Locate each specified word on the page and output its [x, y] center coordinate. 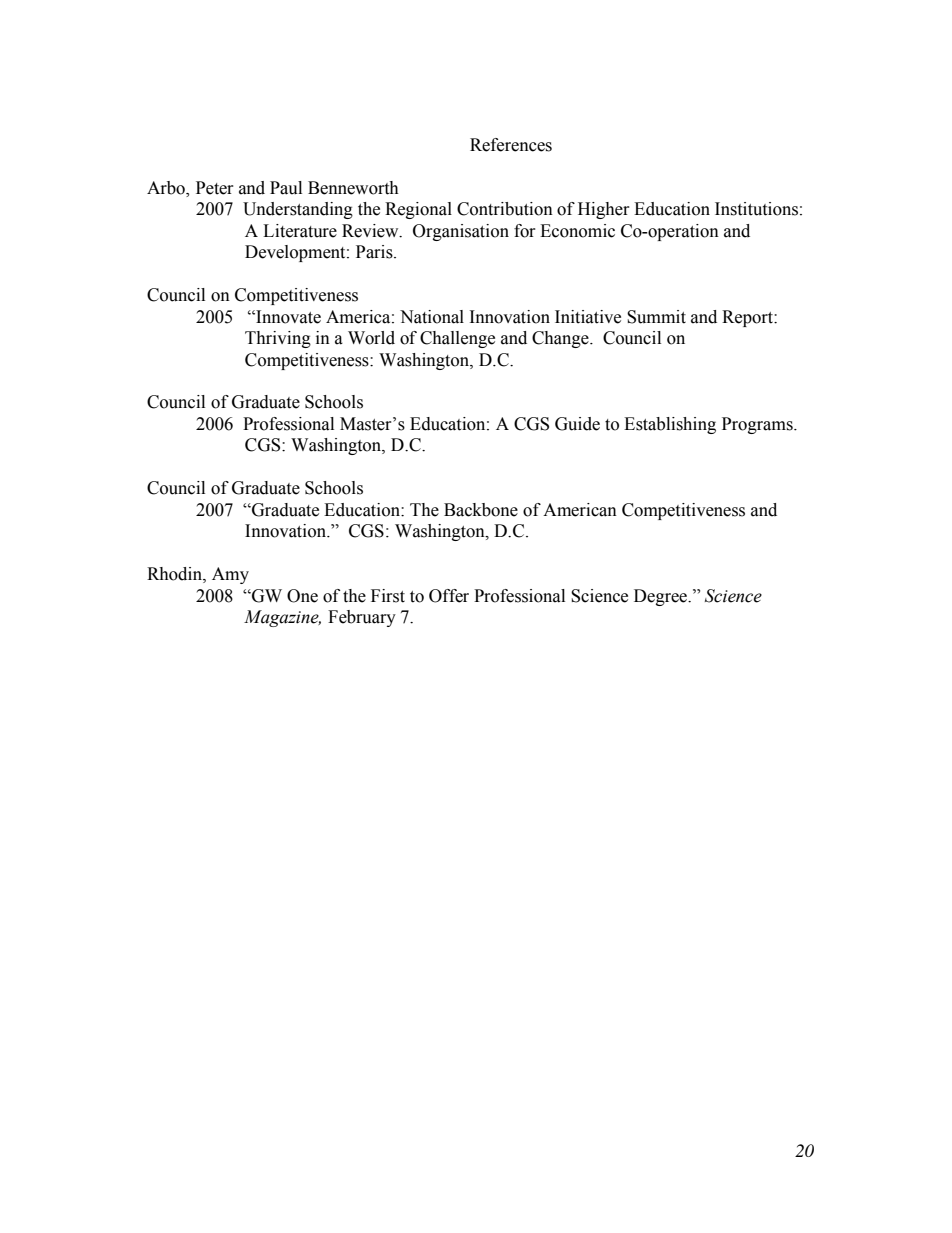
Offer [449, 596]
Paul [286, 188]
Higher [604, 210]
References [511, 145]
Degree [661, 597]
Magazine [282, 618]
